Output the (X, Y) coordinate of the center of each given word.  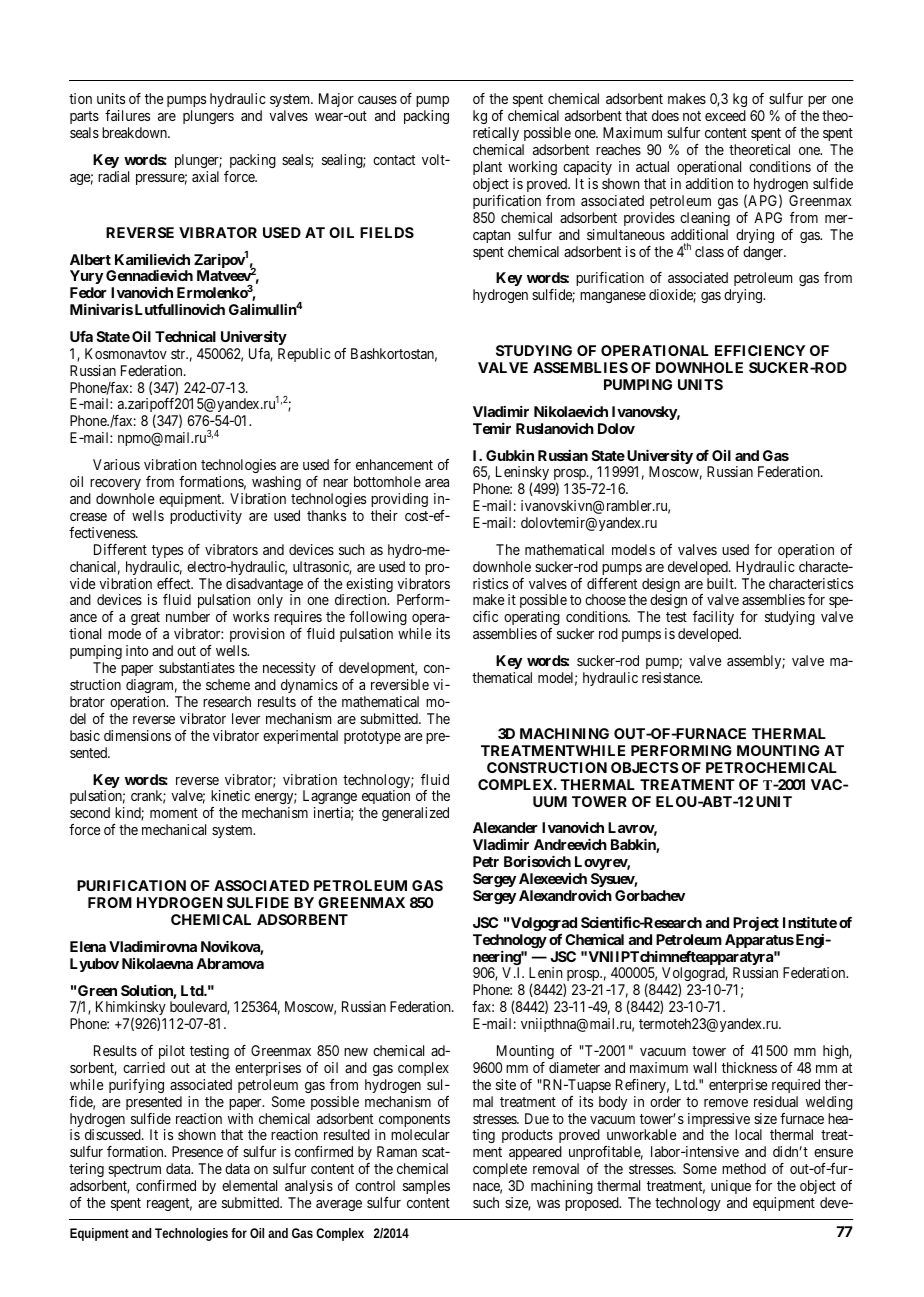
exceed (725, 115)
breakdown (135, 132)
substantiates (197, 667)
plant (487, 168)
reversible (400, 684)
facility (713, 620)
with (240, 1118)
